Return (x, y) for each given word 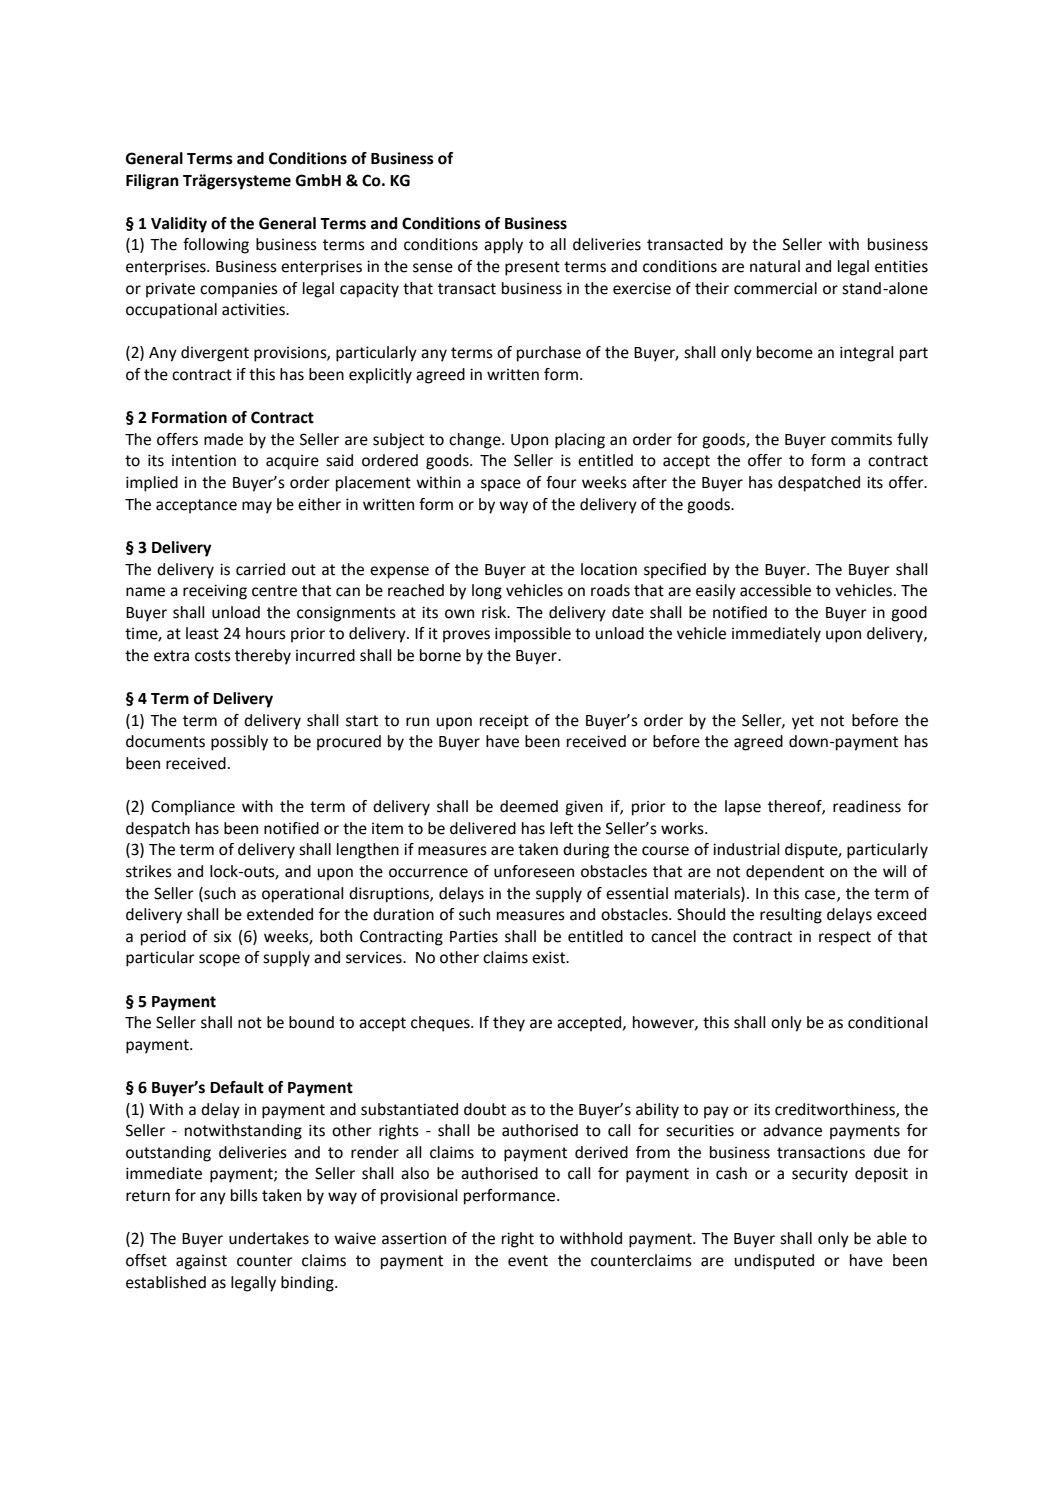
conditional (888, 1022)
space (501, 485)
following (216, 246)
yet (803, 722)
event (528, 1261)
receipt (504, 722)
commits (861, 439)
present (532, 268)
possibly (239, 743)
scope (219, 960)
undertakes (269, 1238)
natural (775, 266)
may (257, 507)
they (509, 1024)
